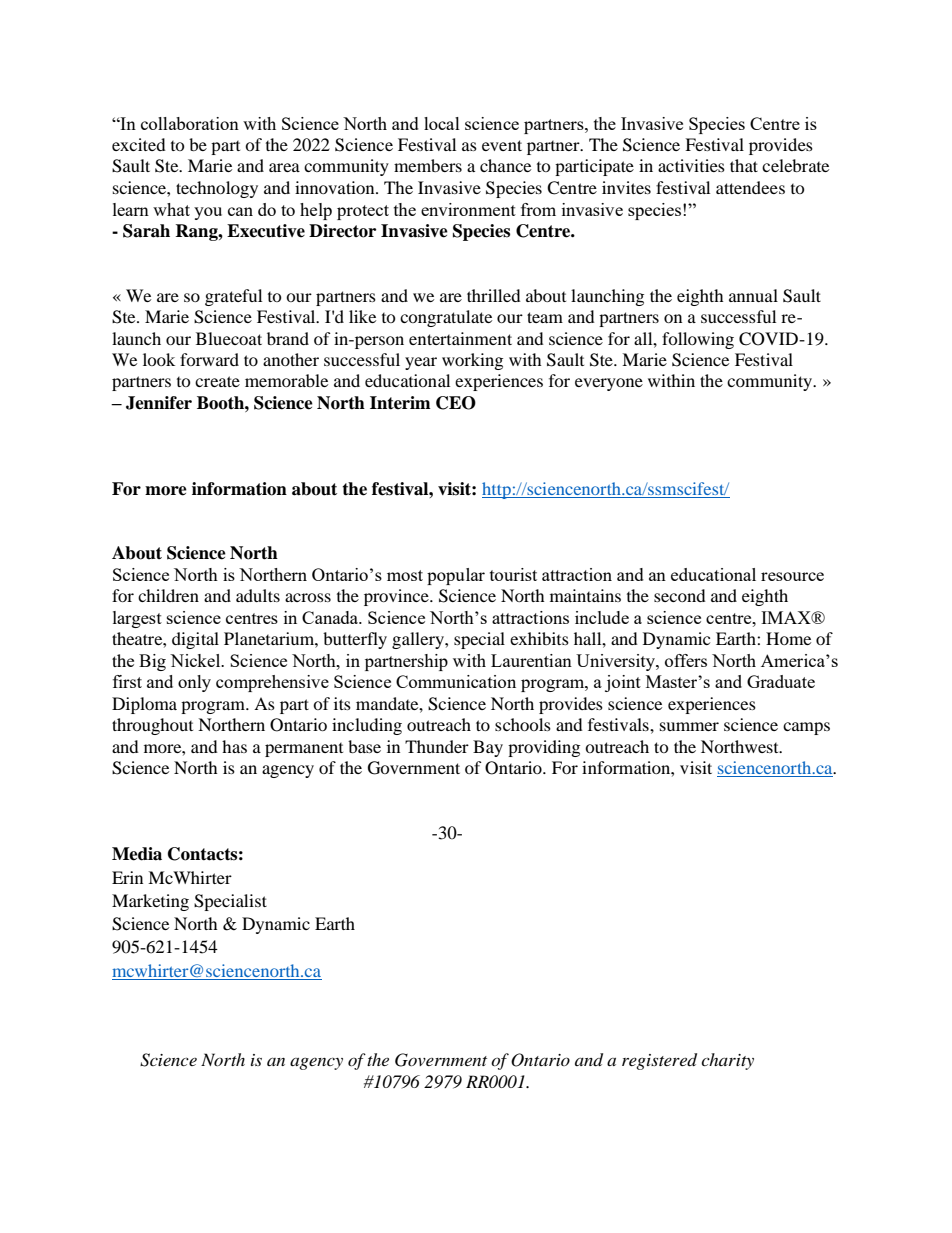  Describe the element at coordinates (659, 1061) in the document. I see `registered` at that location.
